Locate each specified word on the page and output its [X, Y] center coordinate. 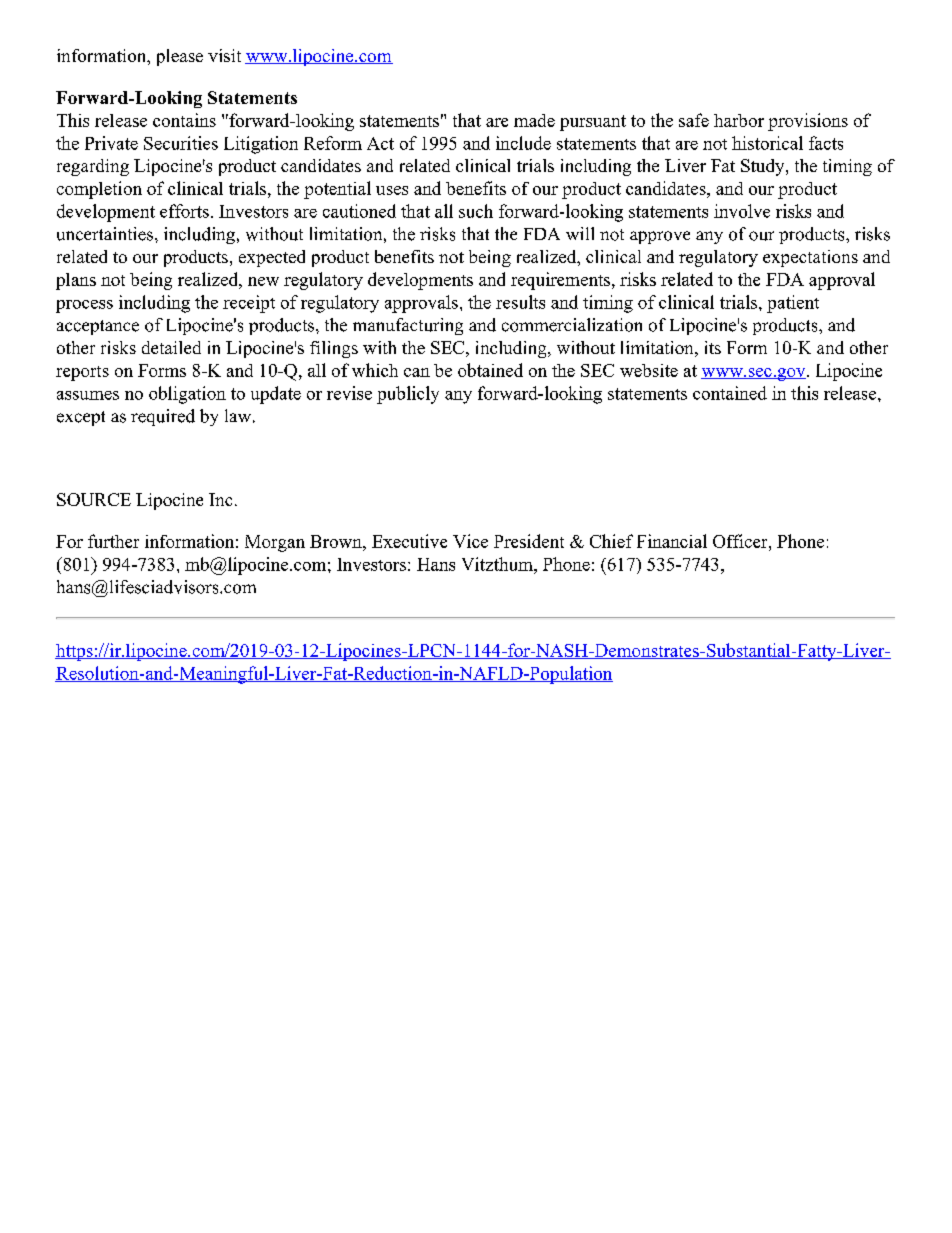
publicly [408, 395]
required [163, 417]
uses [392, 190]
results [520, 302]
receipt [249, 304]
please [180, 57]
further [113, 541]
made [534, 120]
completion [99, 190]
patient [793, 304]
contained [730, 393]
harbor [739, 120]
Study [764, 167]
